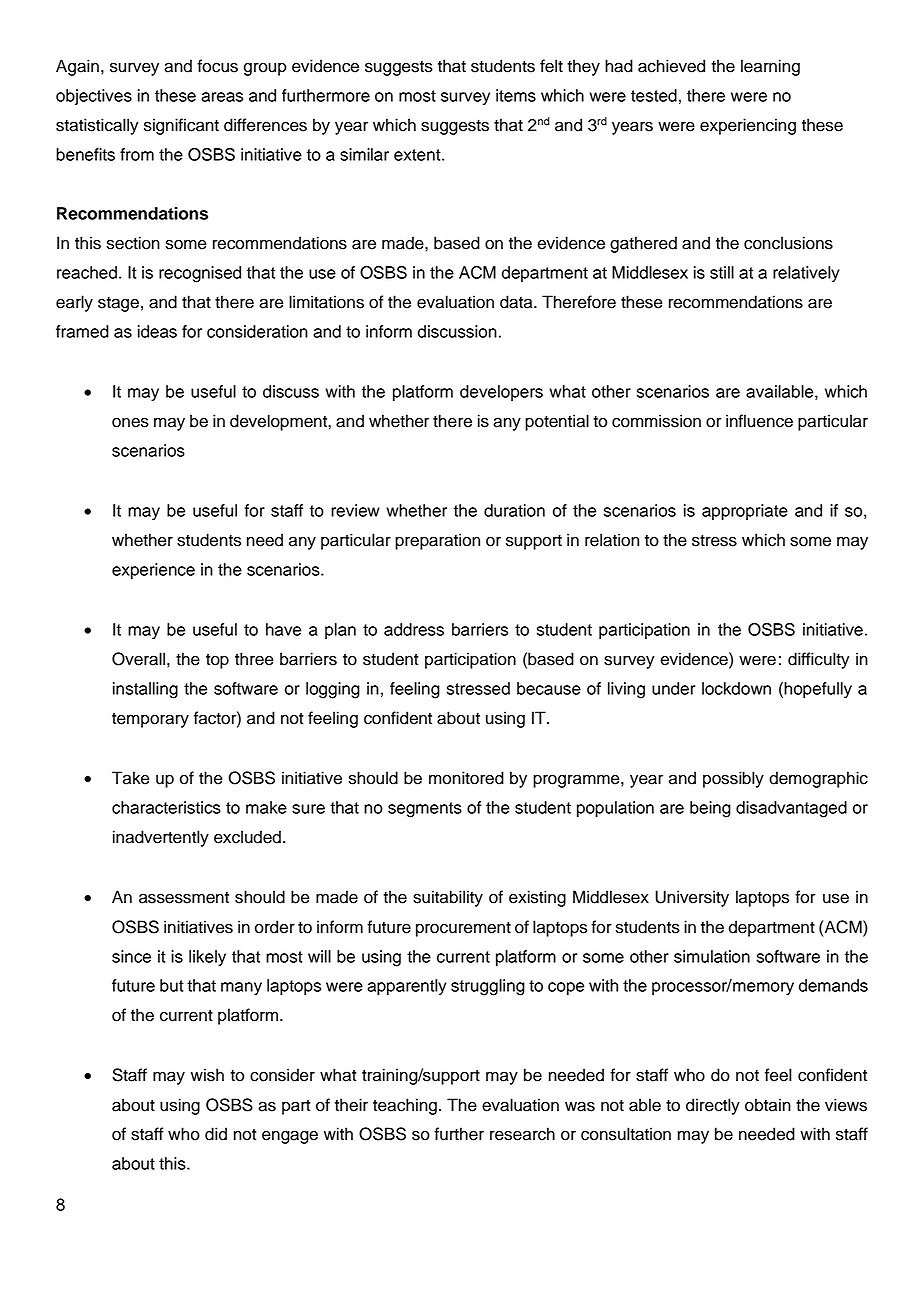 This screenshot has height=1308, width=924. Describe the element at coordinates (153, 571) in the screenshot. I see `experience` at that location.
